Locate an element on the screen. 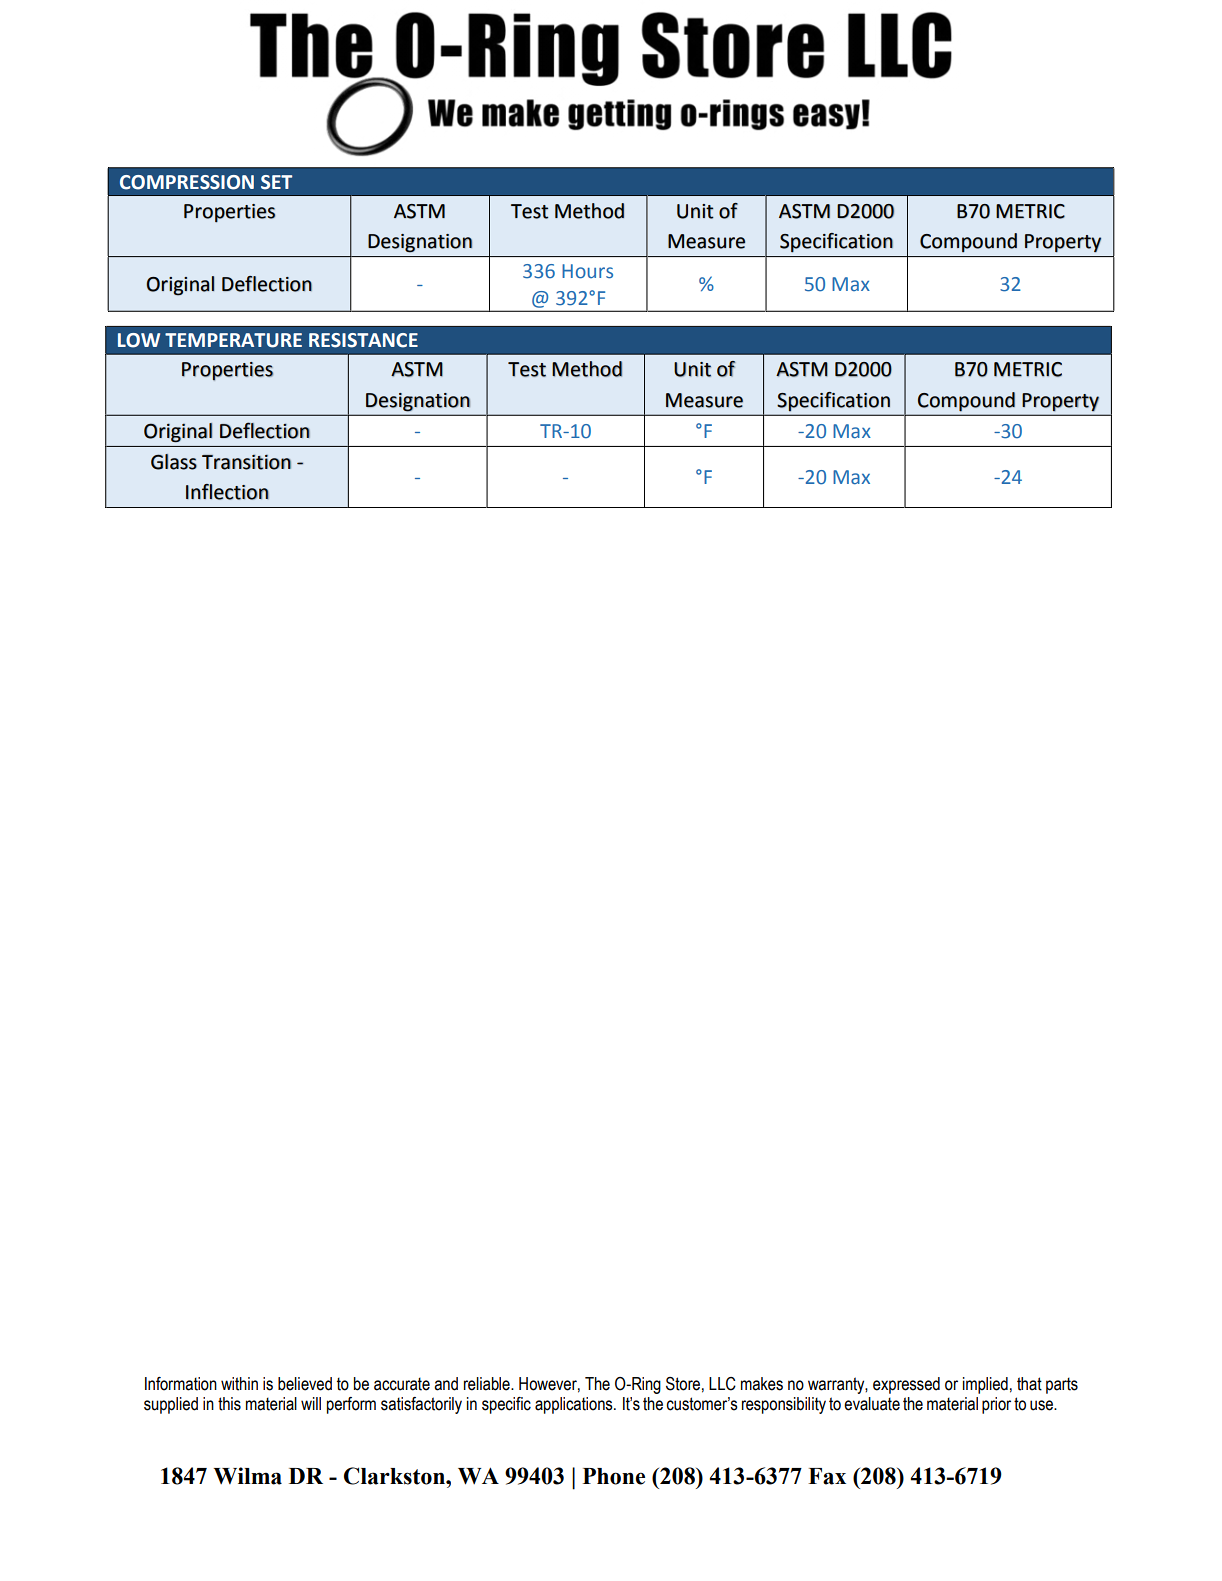 This screenshot has width=1222, height=1581. Hours is located at coordinates (587, 271).
